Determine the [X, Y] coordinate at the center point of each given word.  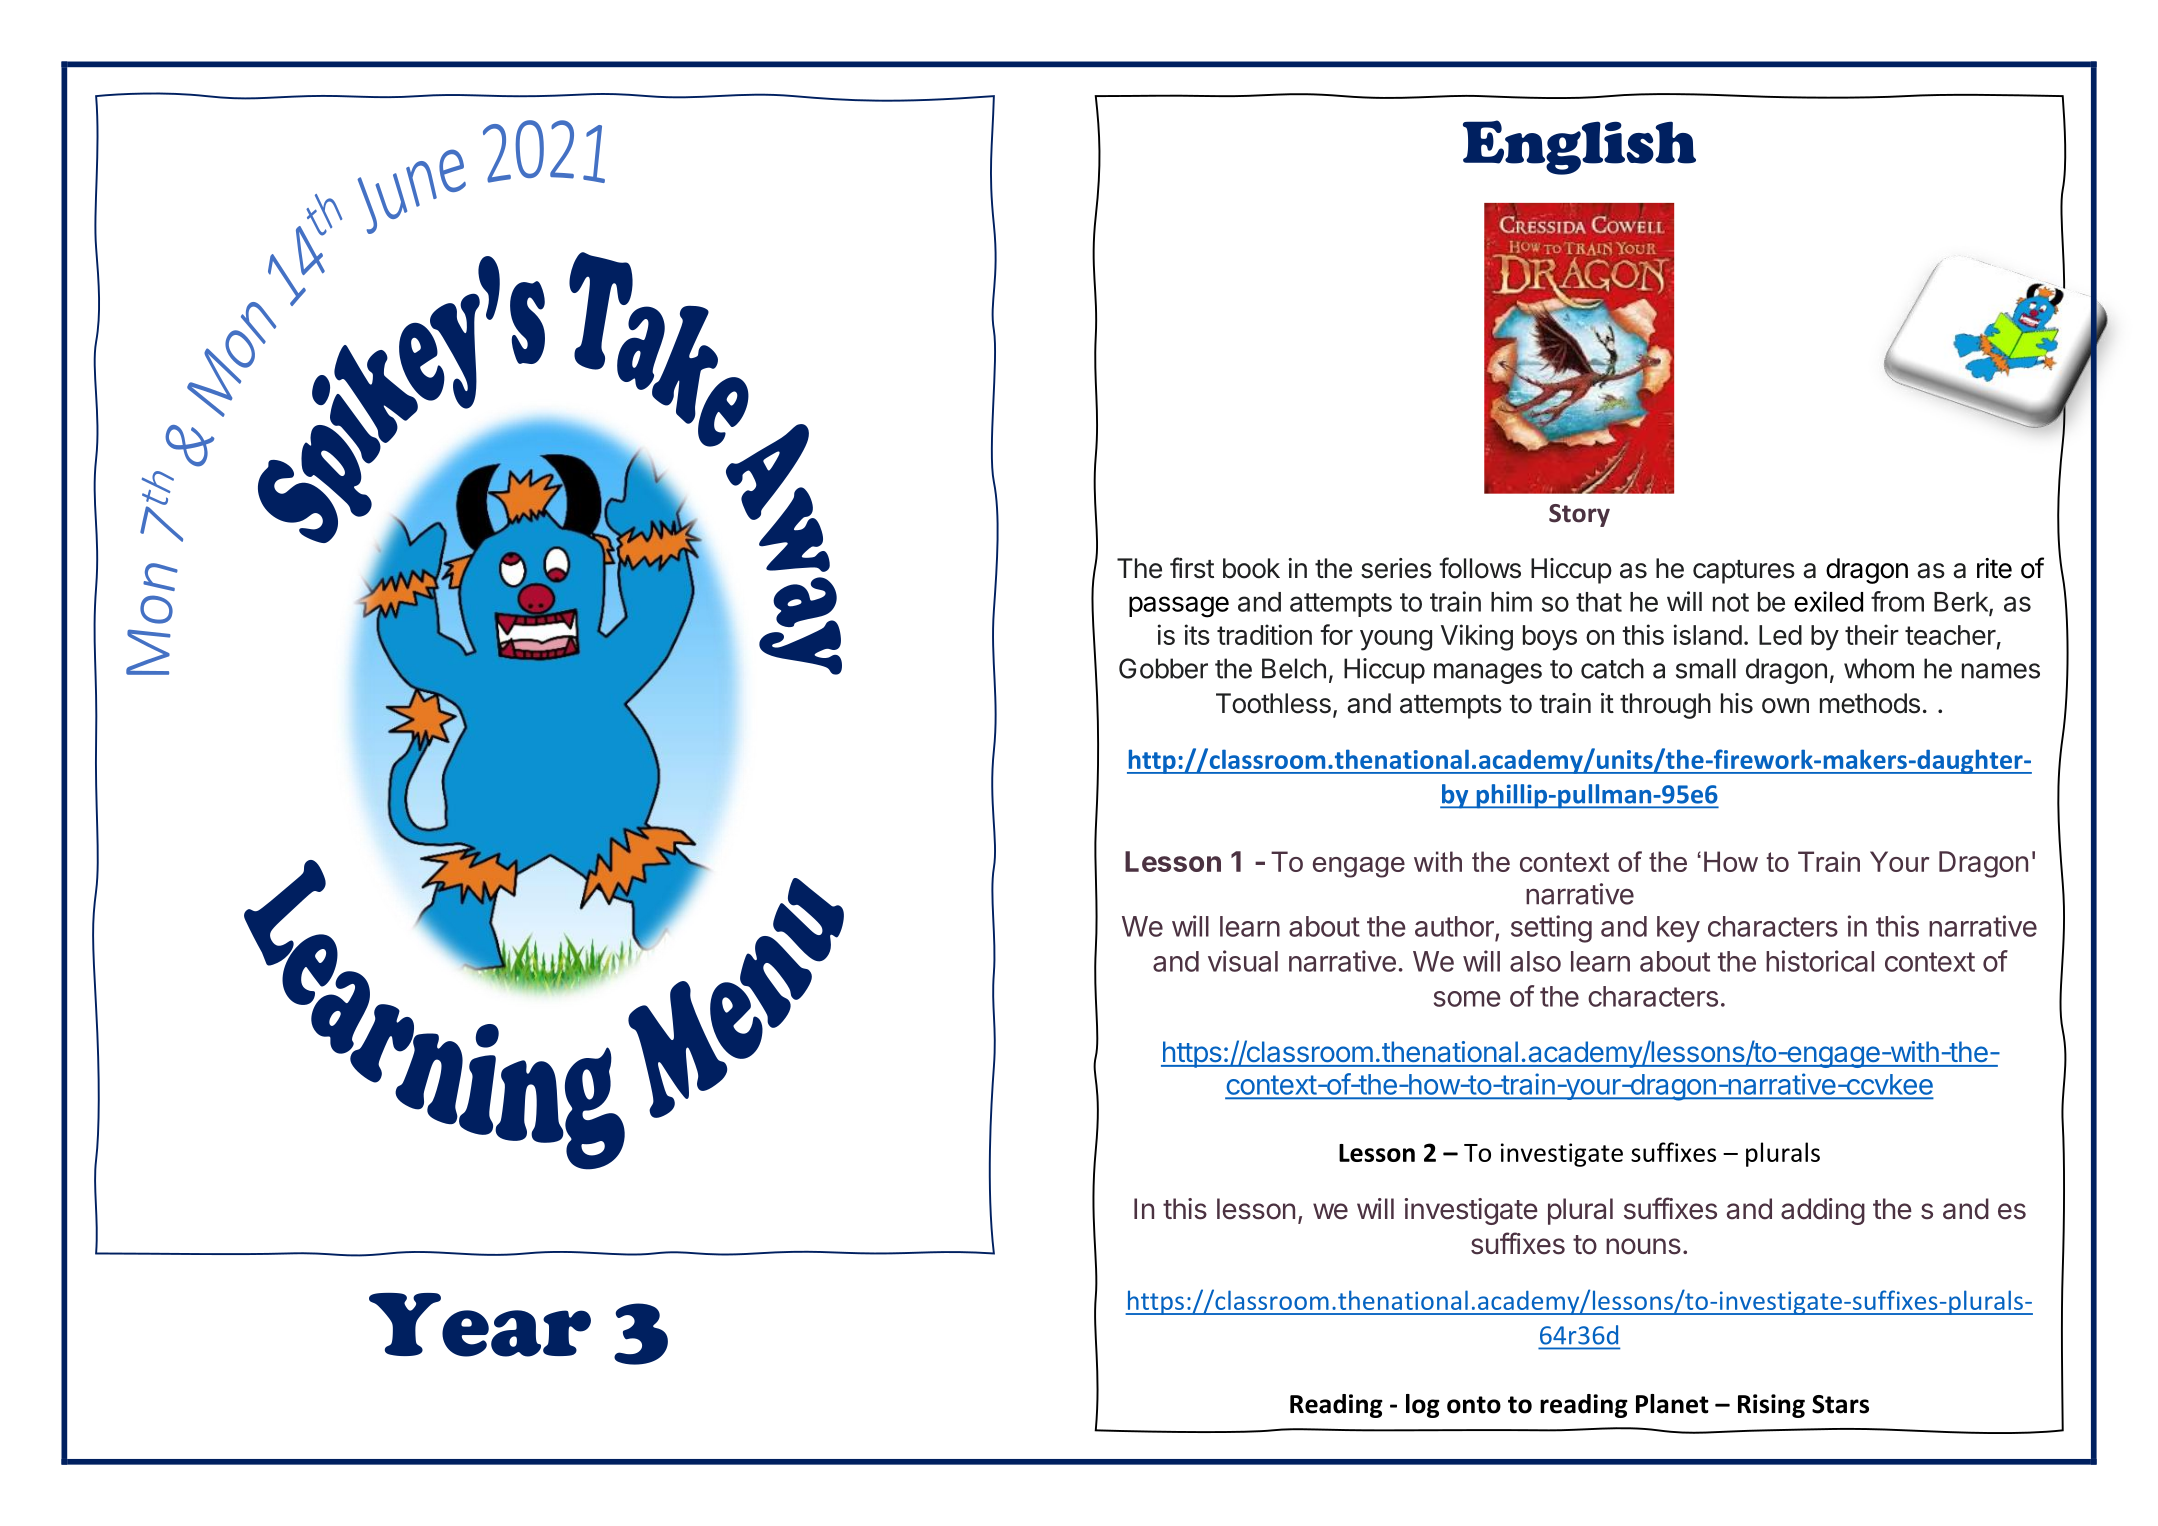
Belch [1294, 668]
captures [1744, 572]
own [1785, 706]
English [1579, 147]
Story [1579, 515]
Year [480, 1325]
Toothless [1273, 703]
